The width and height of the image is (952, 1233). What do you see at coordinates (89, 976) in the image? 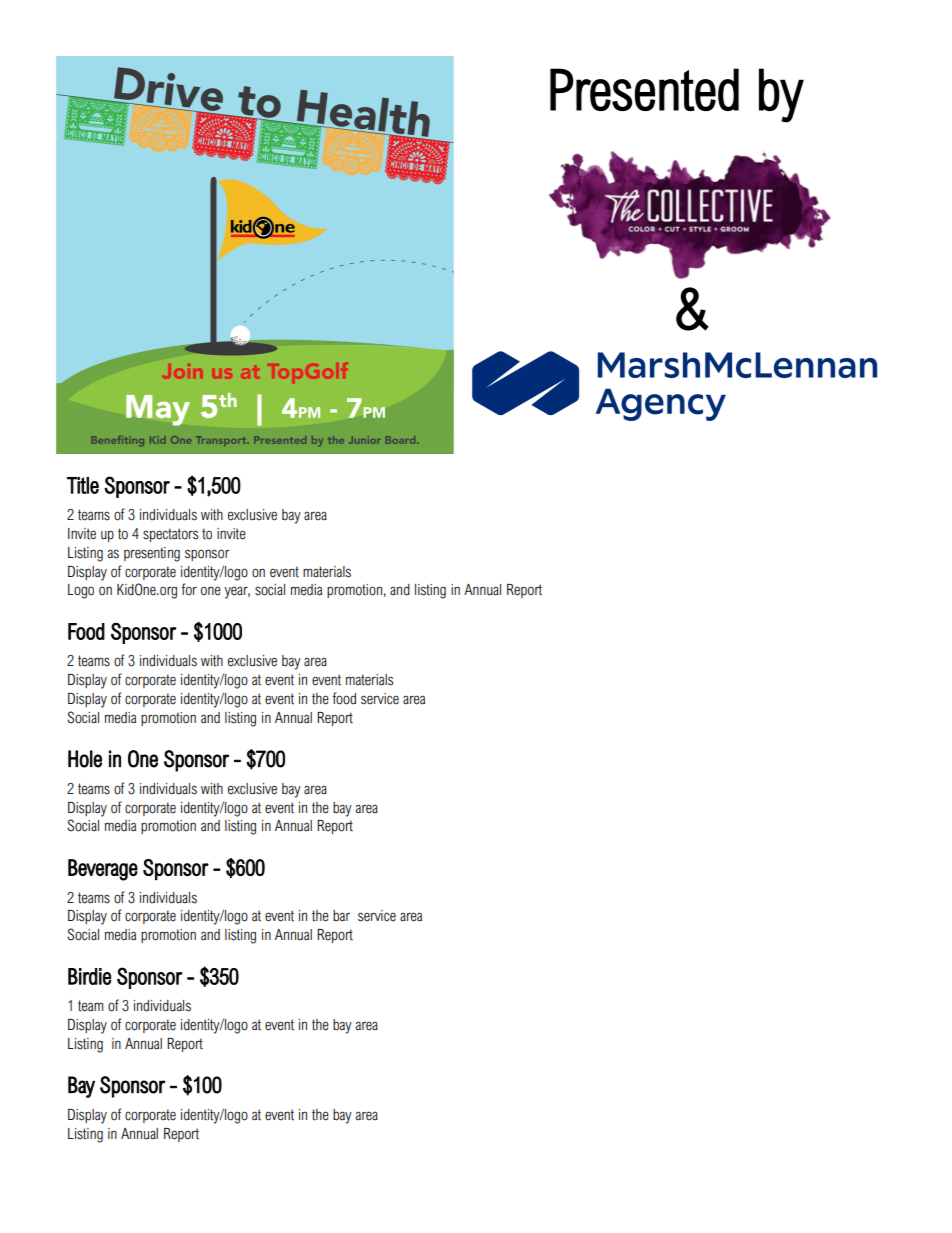
I see `Birdie` at bounding box center [89, 976].
